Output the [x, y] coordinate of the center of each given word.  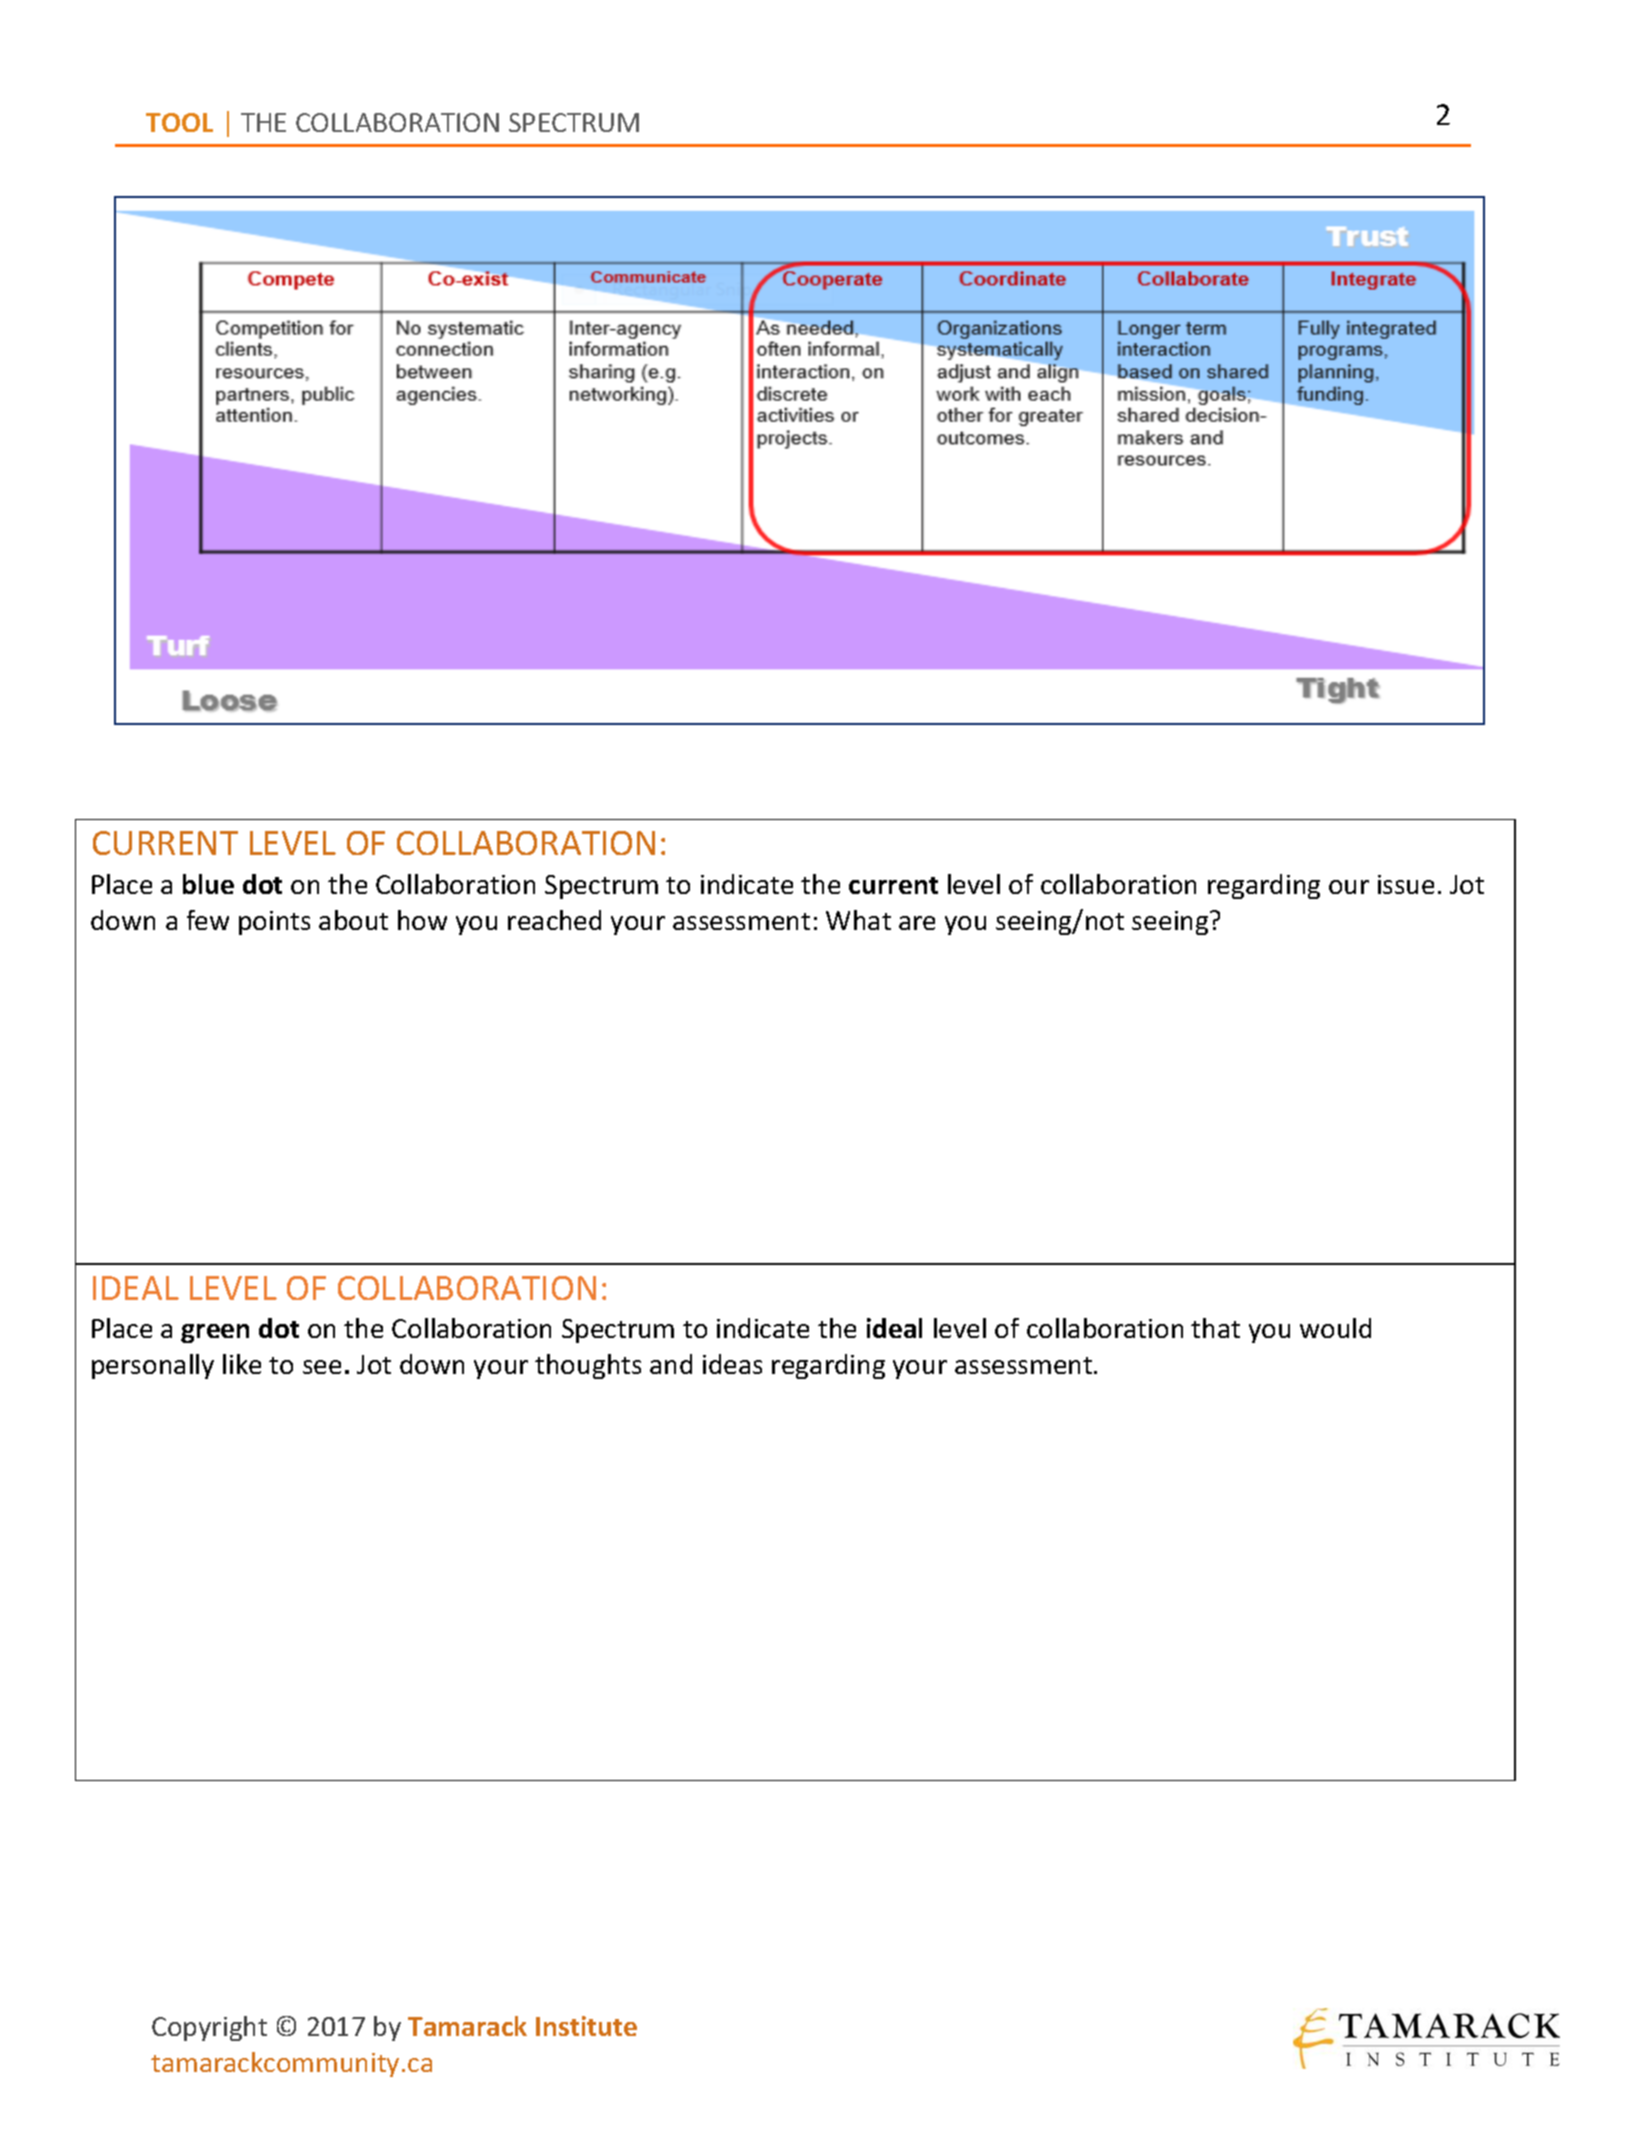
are [917, 923]
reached [554, 920]
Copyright [209, 2028]
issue [1406, 884]
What [858, 920]
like [242, 1364]
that [1215, 1328]
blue [208, 884]
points [274, 923]
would [1335, 1328]
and [671, 1364]
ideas [732, 1364]
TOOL [179, 122]
